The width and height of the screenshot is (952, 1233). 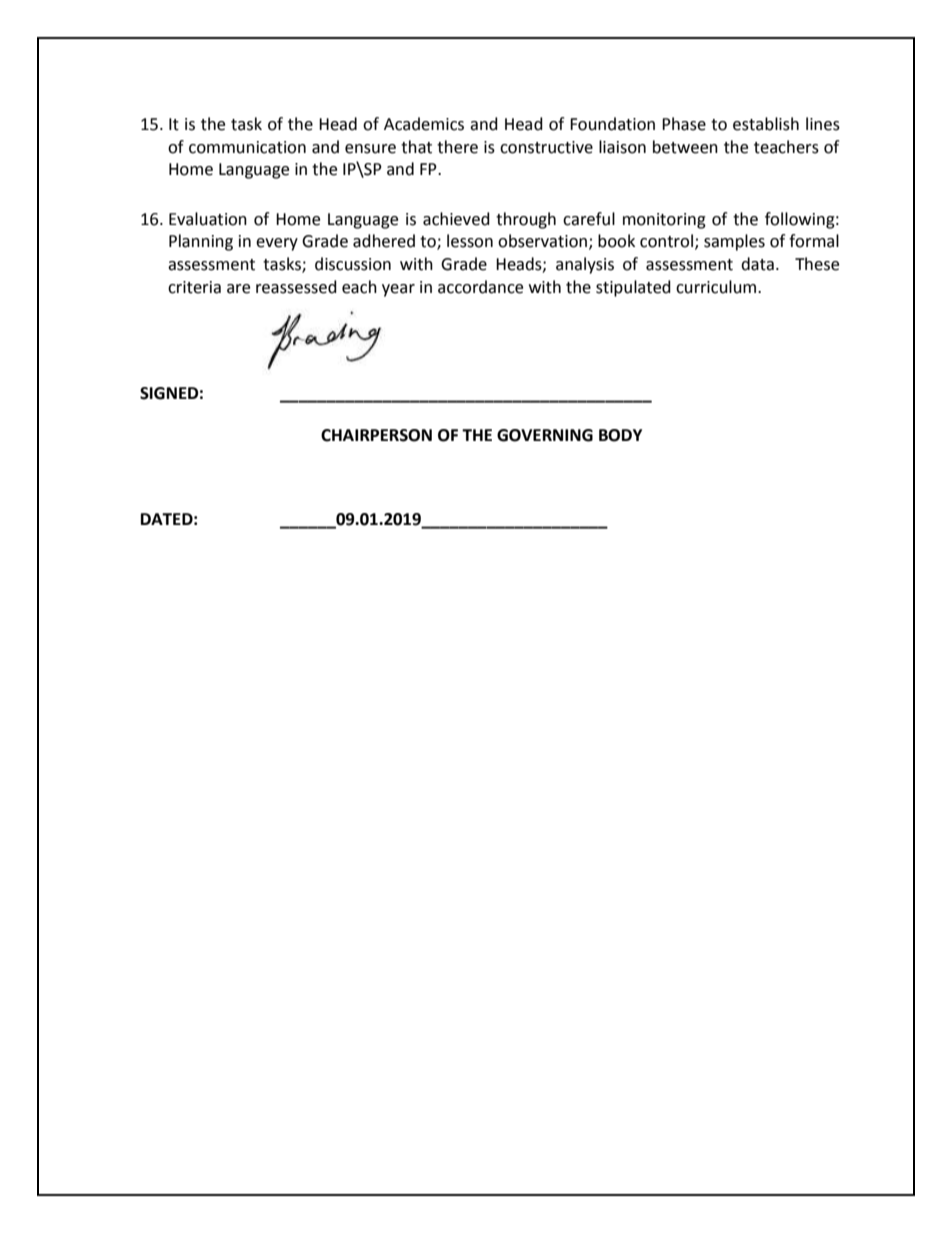 I want to click on Evaluation, so click(x=208, y=219).
